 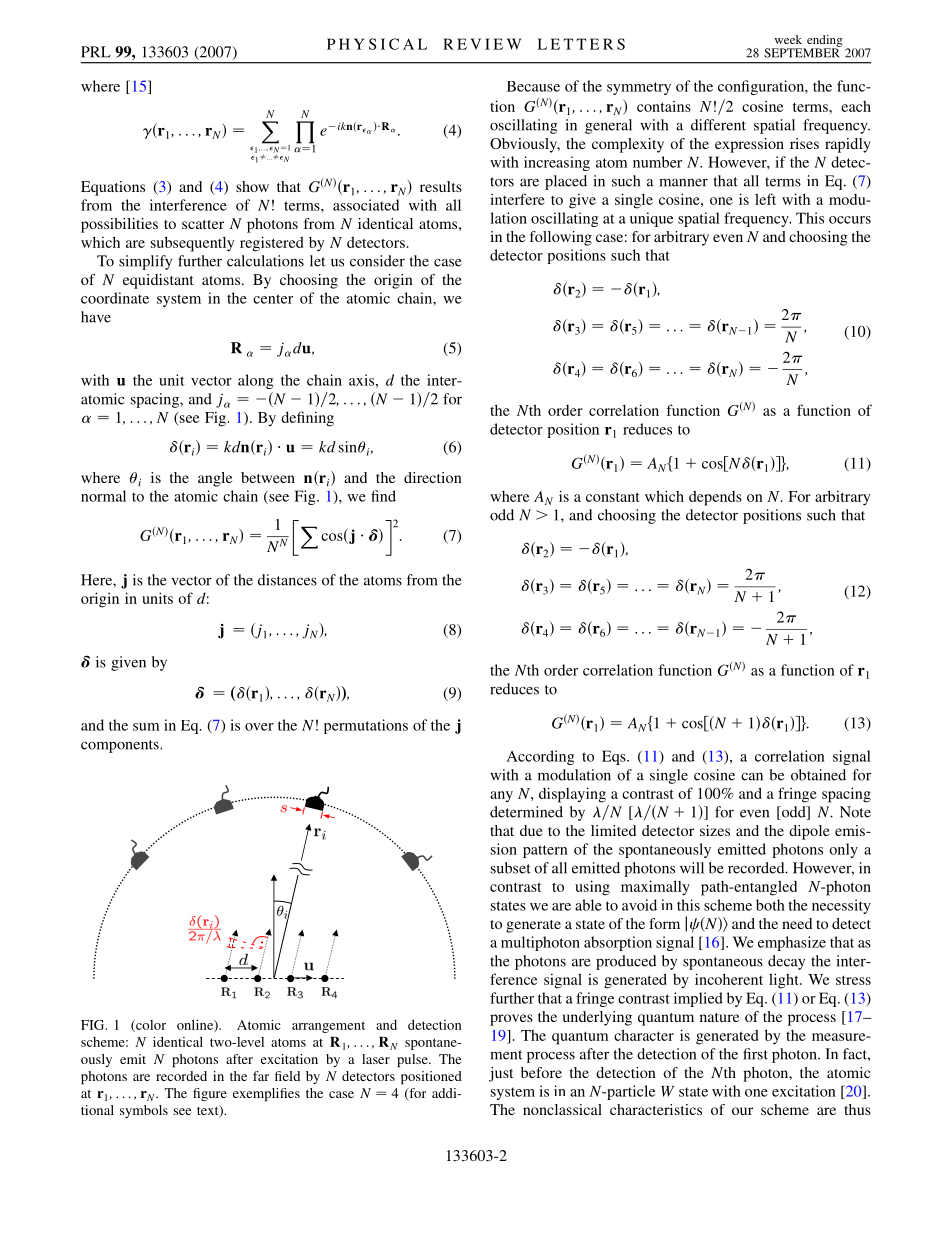 I want to click on figure, so click(x=210, y=1094).
